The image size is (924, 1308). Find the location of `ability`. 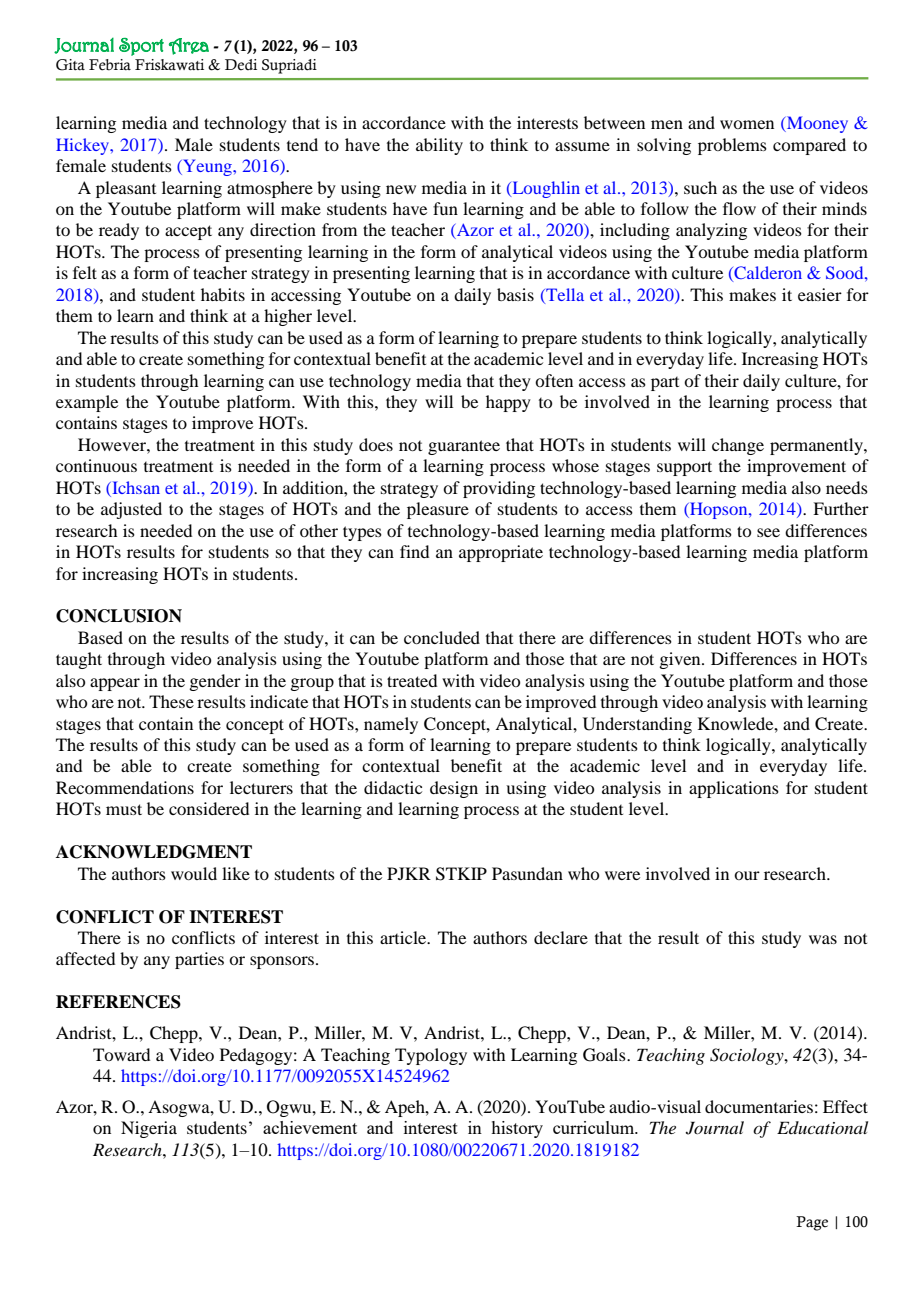

ability is located at coordinates (439, 146).
